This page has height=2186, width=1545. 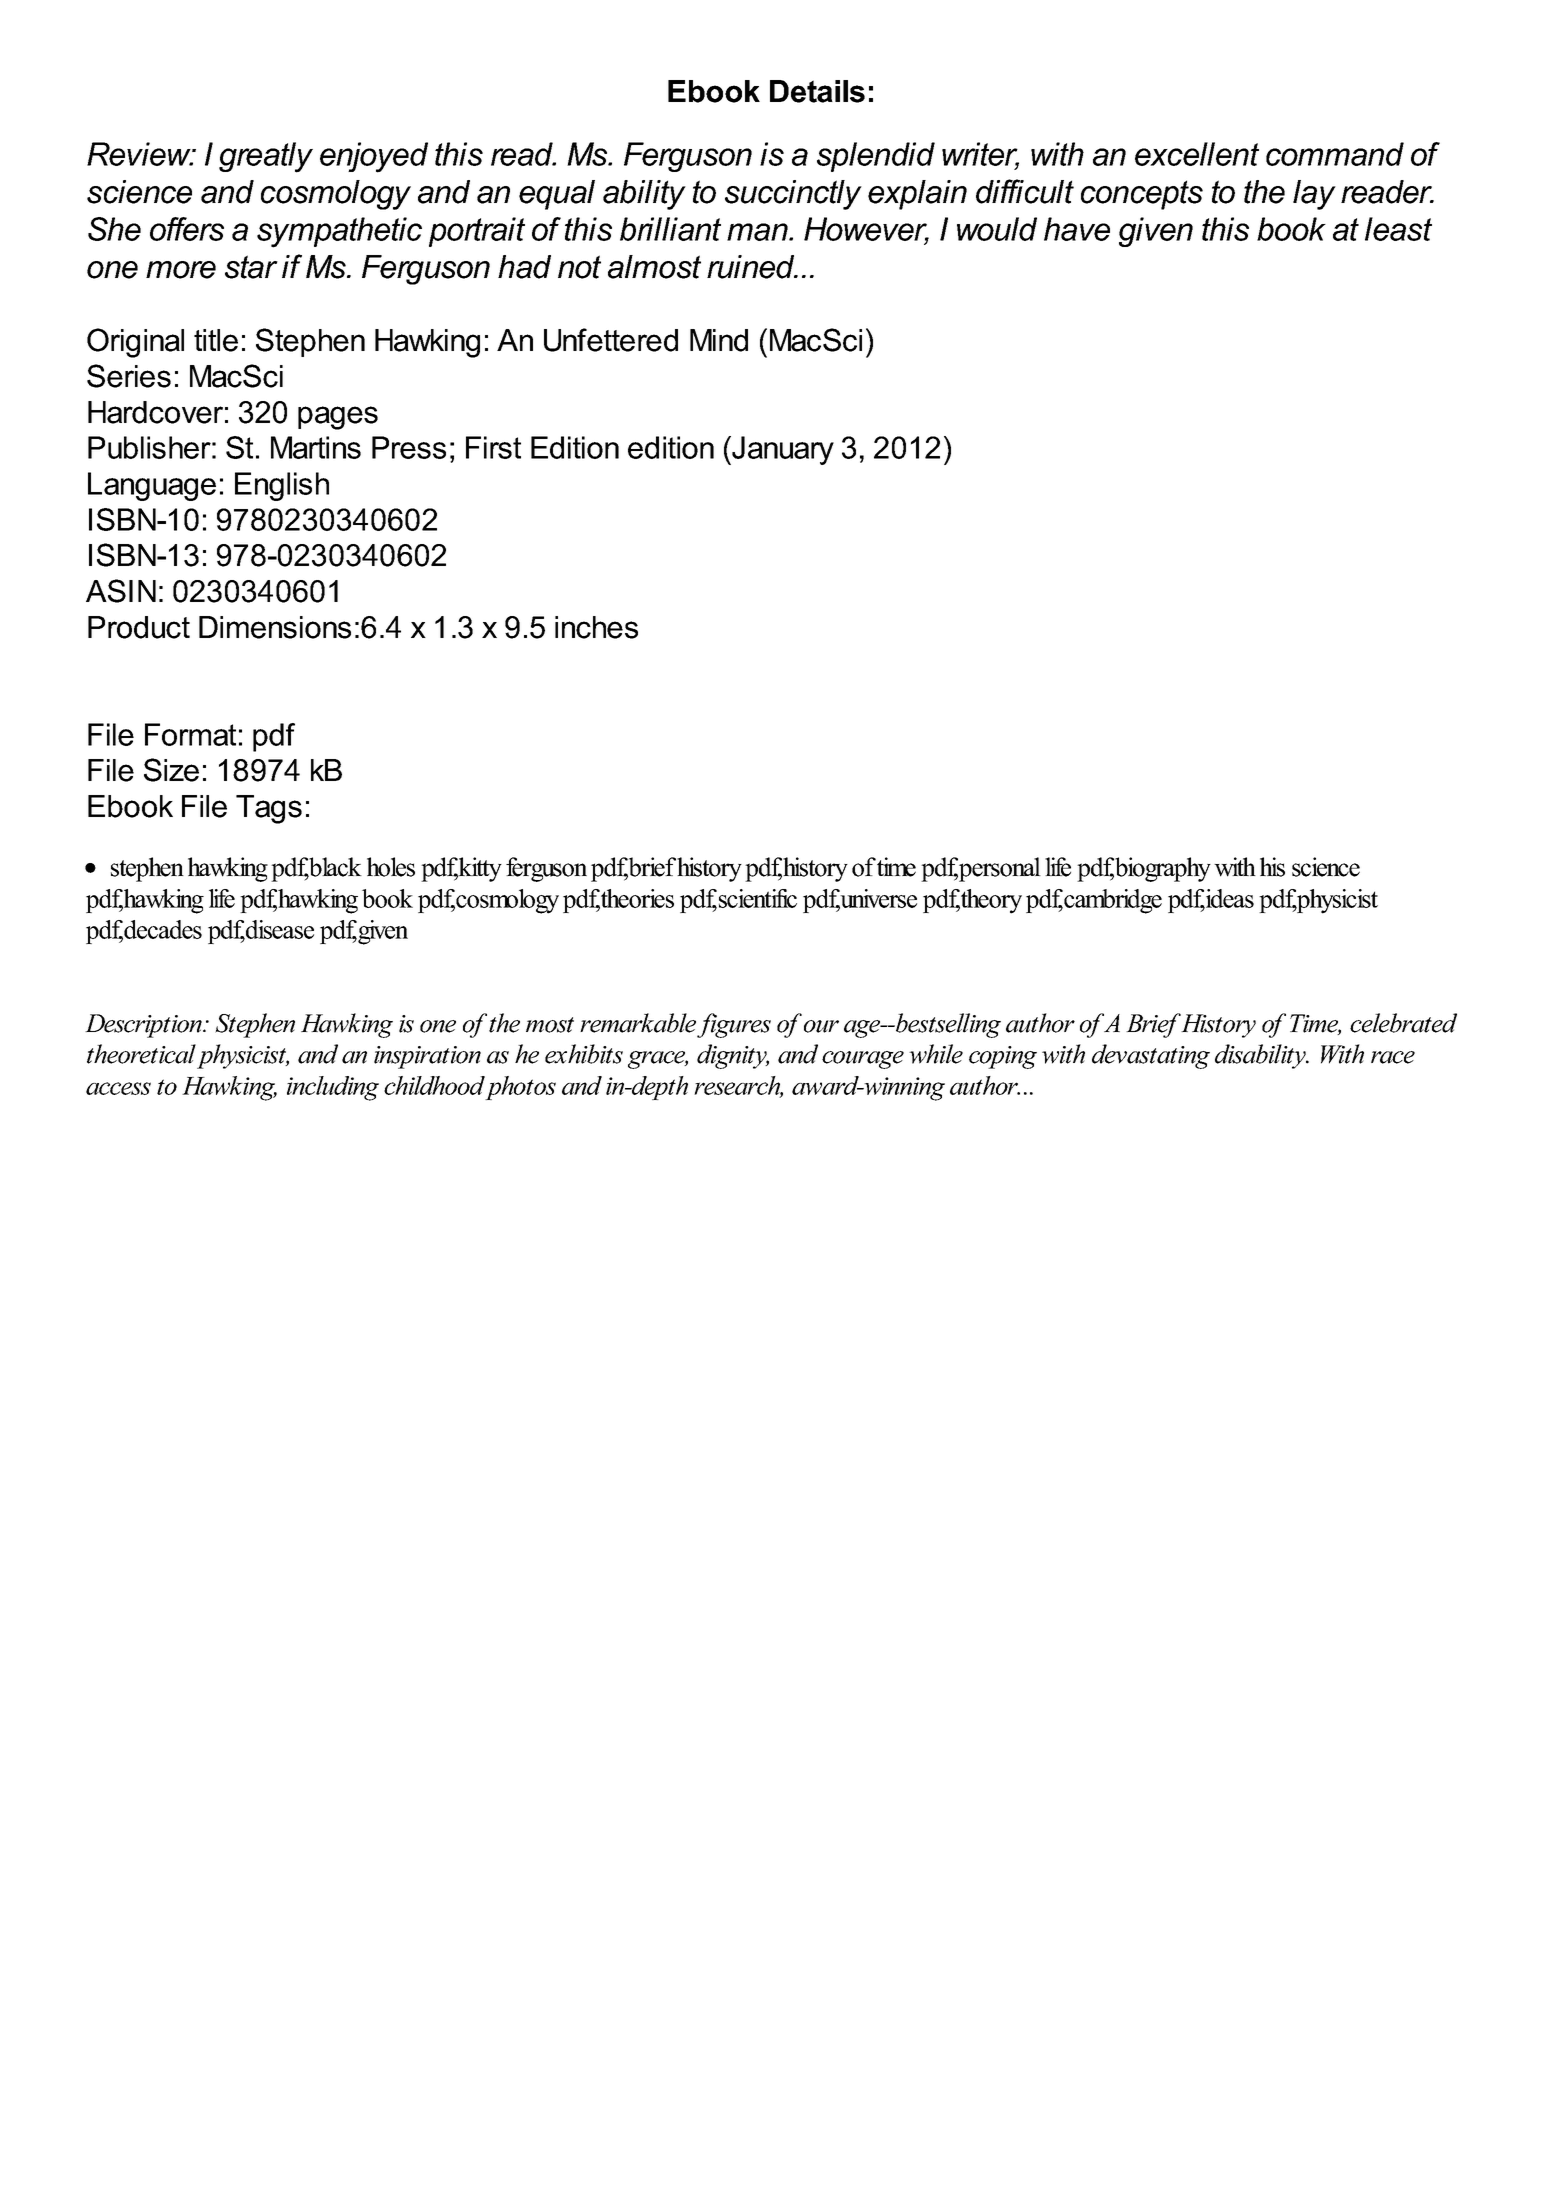 What do you see at coordinates (719, 340) in the page?
I see `Mind` at bounding box center [719, 340].
